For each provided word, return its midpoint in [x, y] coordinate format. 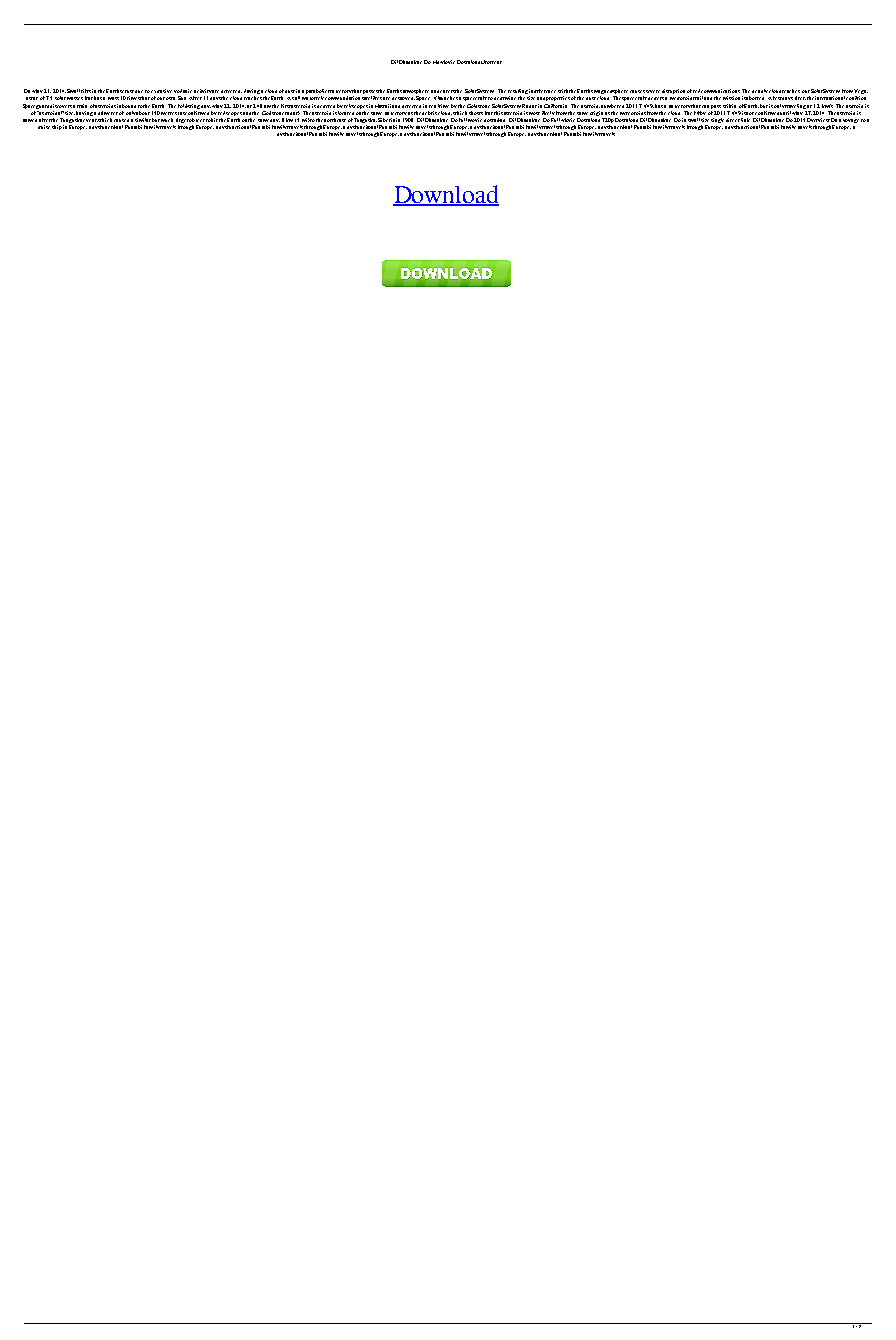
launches [448, 98]
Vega [861, 93]
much [167, 120]
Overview [818, 120]
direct [733, 120]
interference [542, 91]
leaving [252, 93]
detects [656, 98]
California [555, 106]
